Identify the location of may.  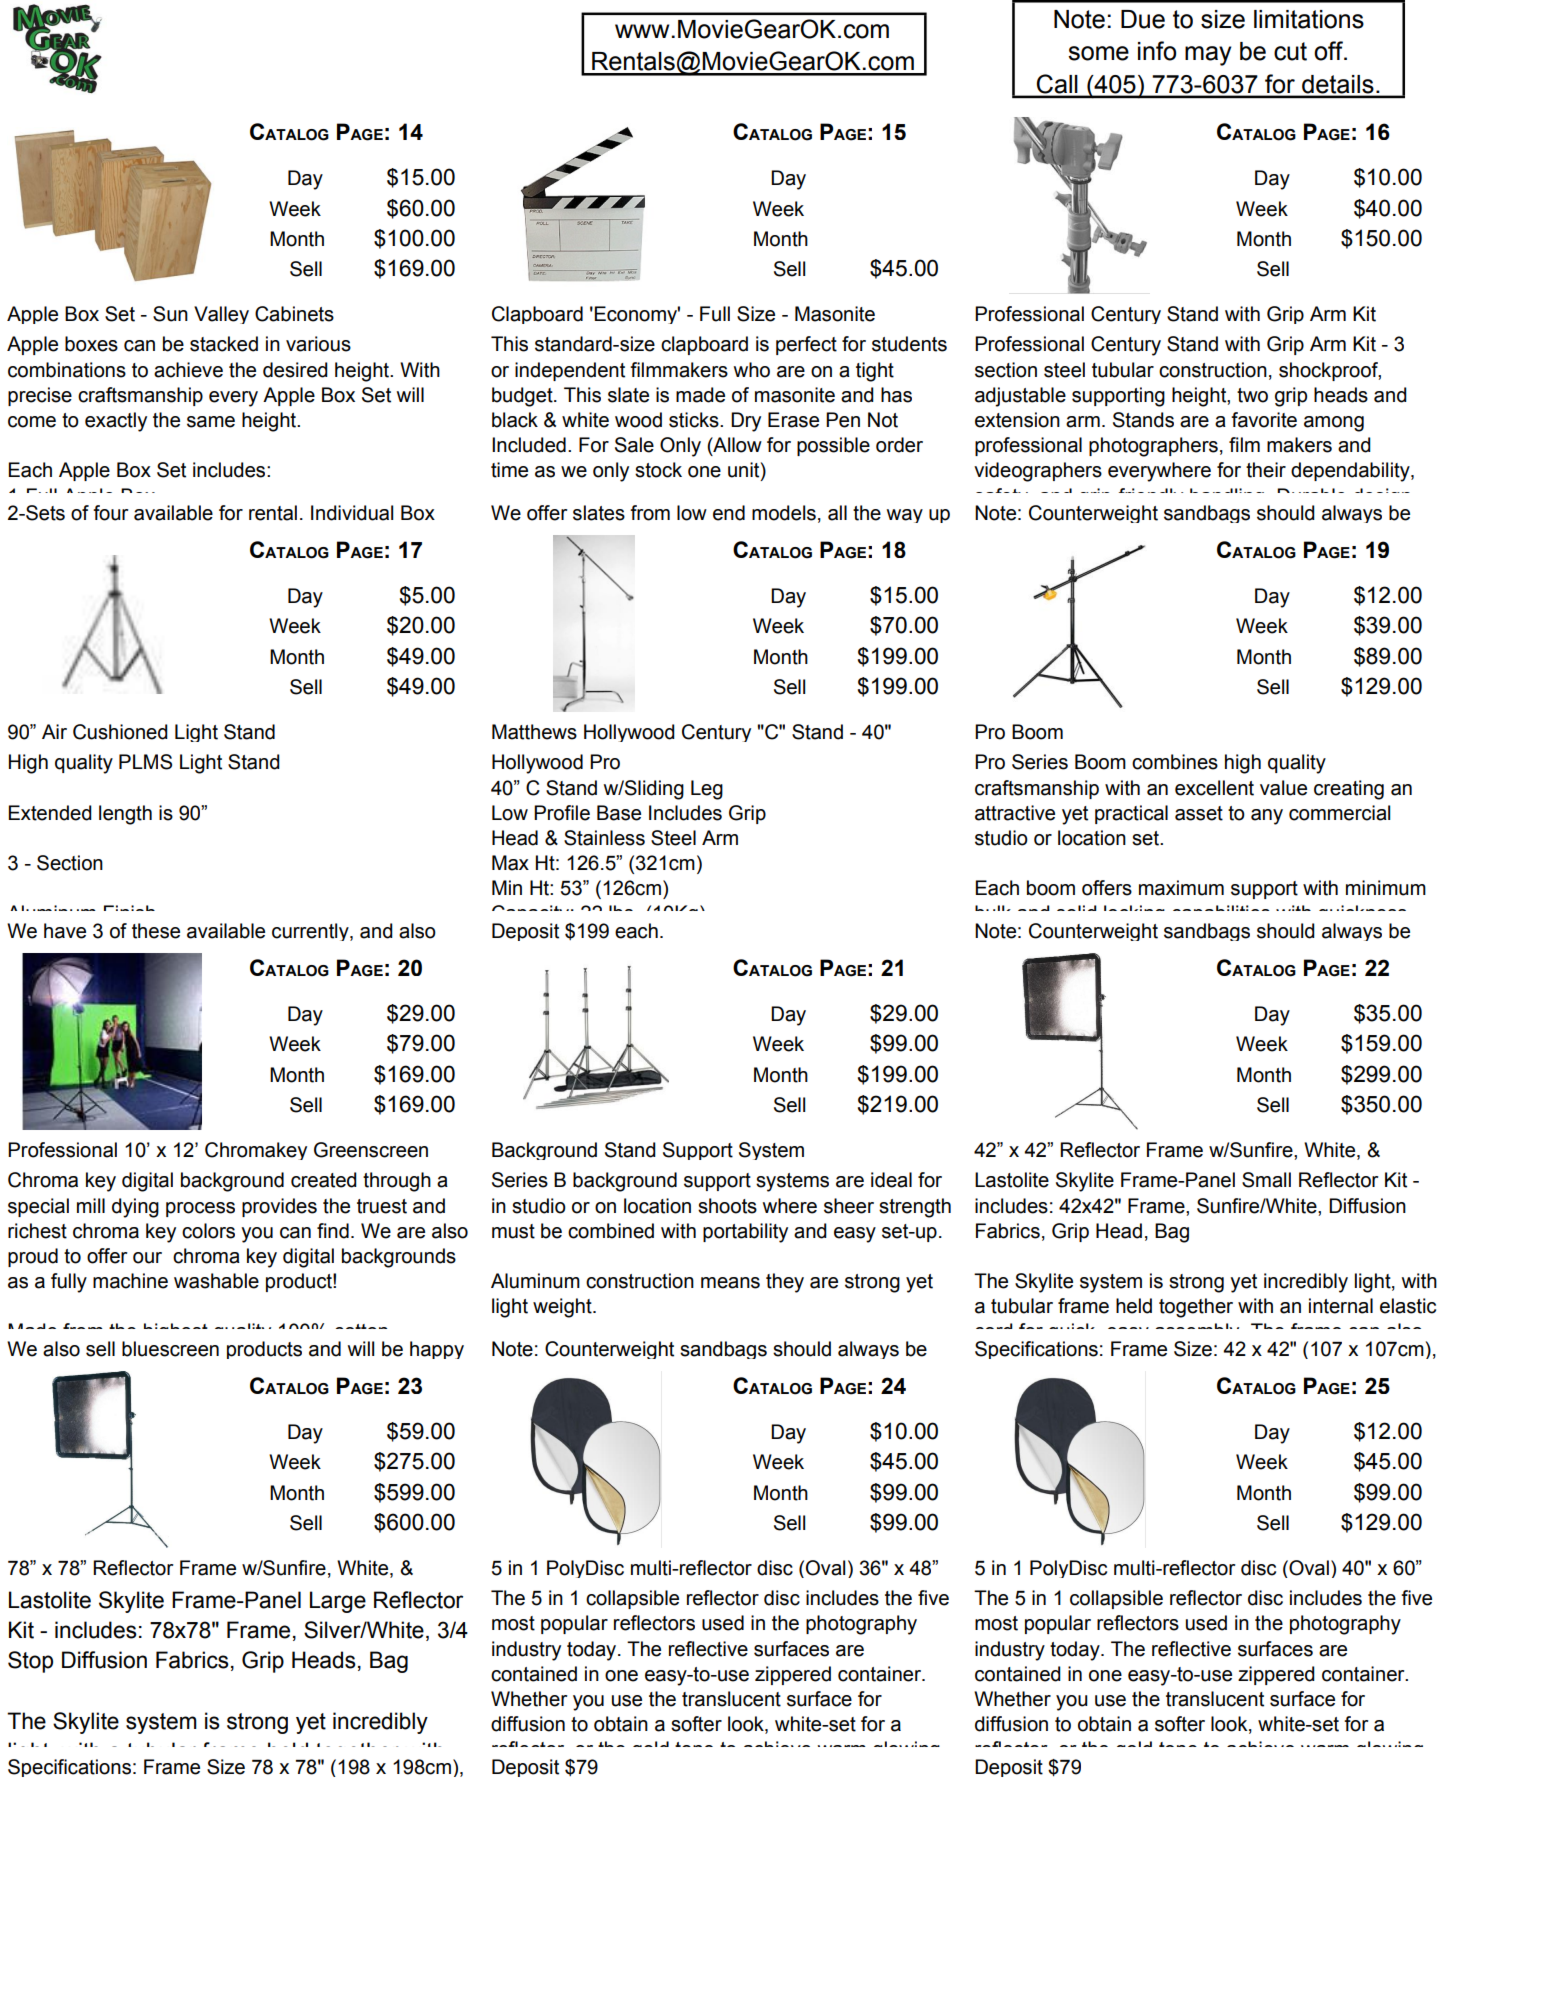
(1208, 56).
